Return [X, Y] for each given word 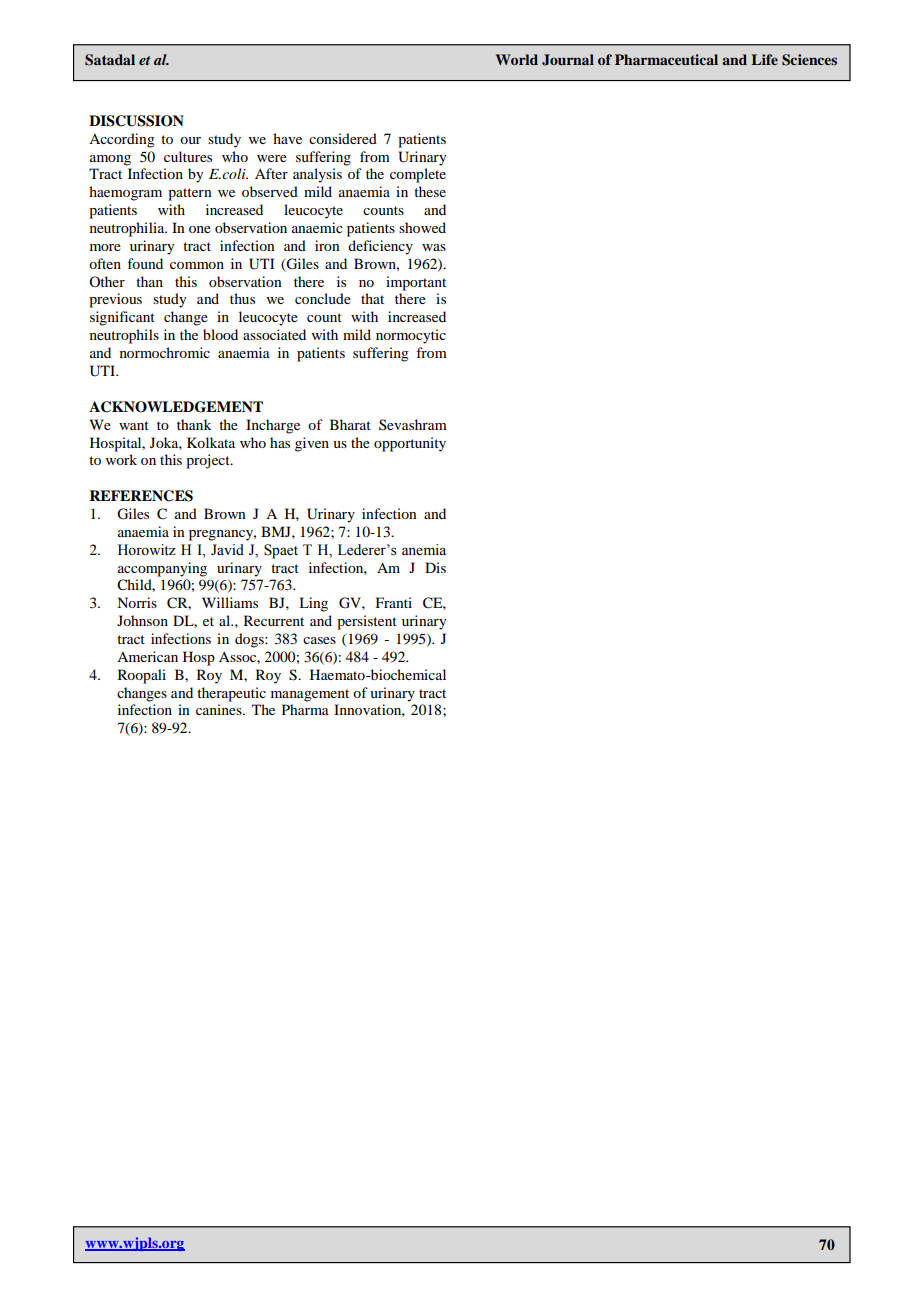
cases [319, 640]
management [310, 695]
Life [764, 59]
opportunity [410, 444]
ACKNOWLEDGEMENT [176, 407]
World [517, 59]
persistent [367, 622]
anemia [424, 550]
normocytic [411, 336]
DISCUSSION [136, 121]
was [434, 247]
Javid [227, 549]
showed [422, 227]
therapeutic [231, 694]
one [200, 229]
